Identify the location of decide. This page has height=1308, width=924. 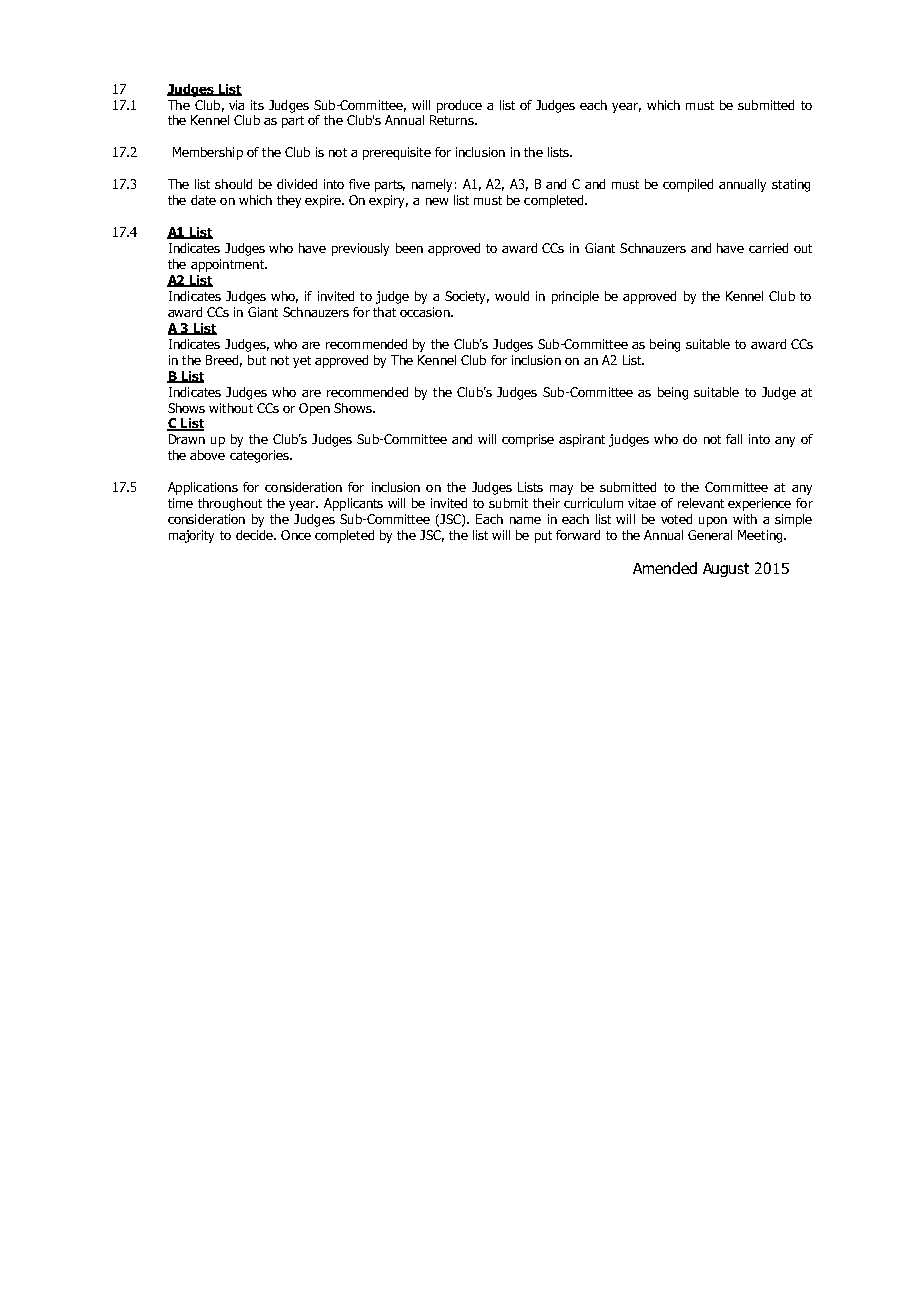
(255, 535).
